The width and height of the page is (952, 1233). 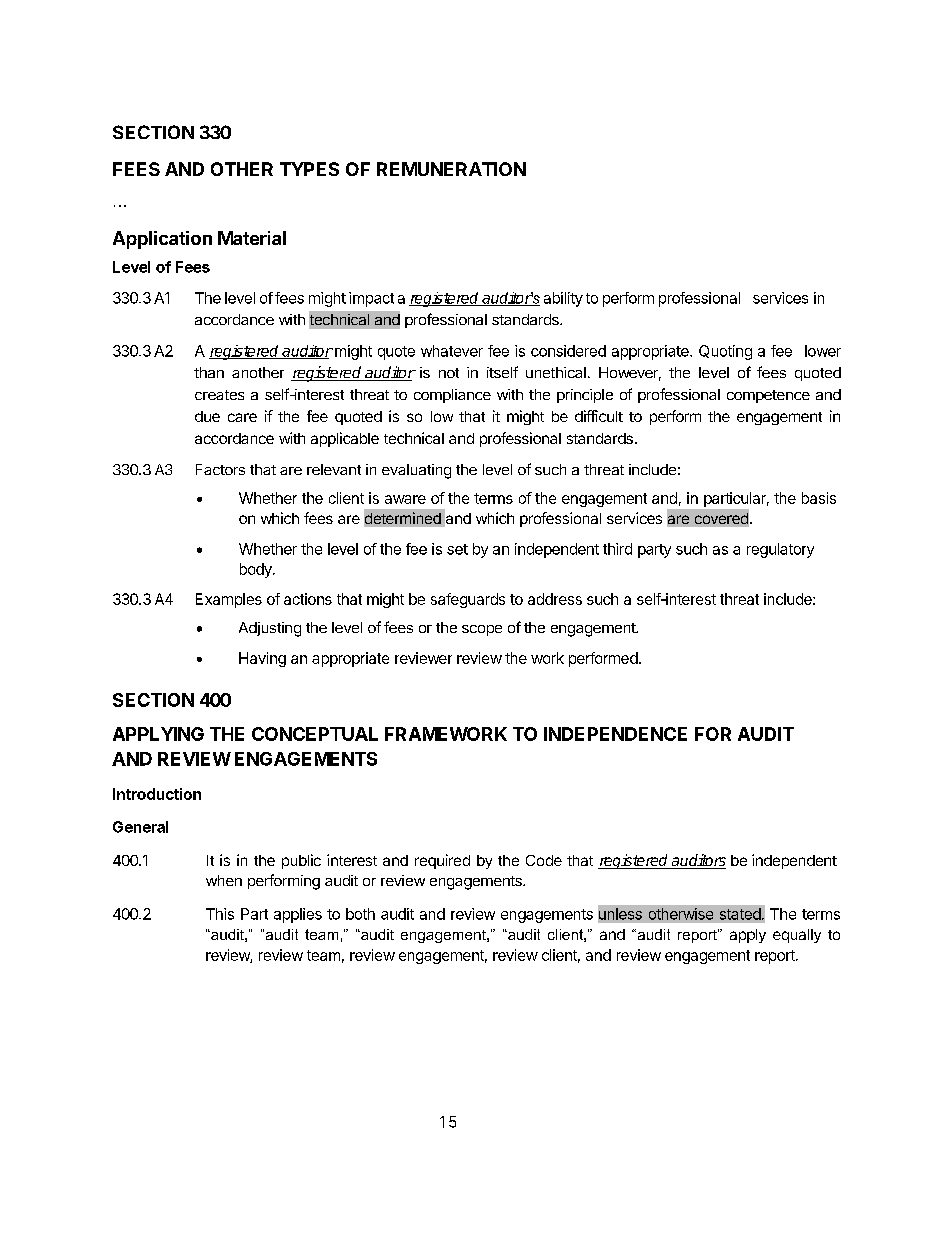 What do you see at coordinates (262, 659) in the page?
I see `Having` at bounding box center [262, 659].
